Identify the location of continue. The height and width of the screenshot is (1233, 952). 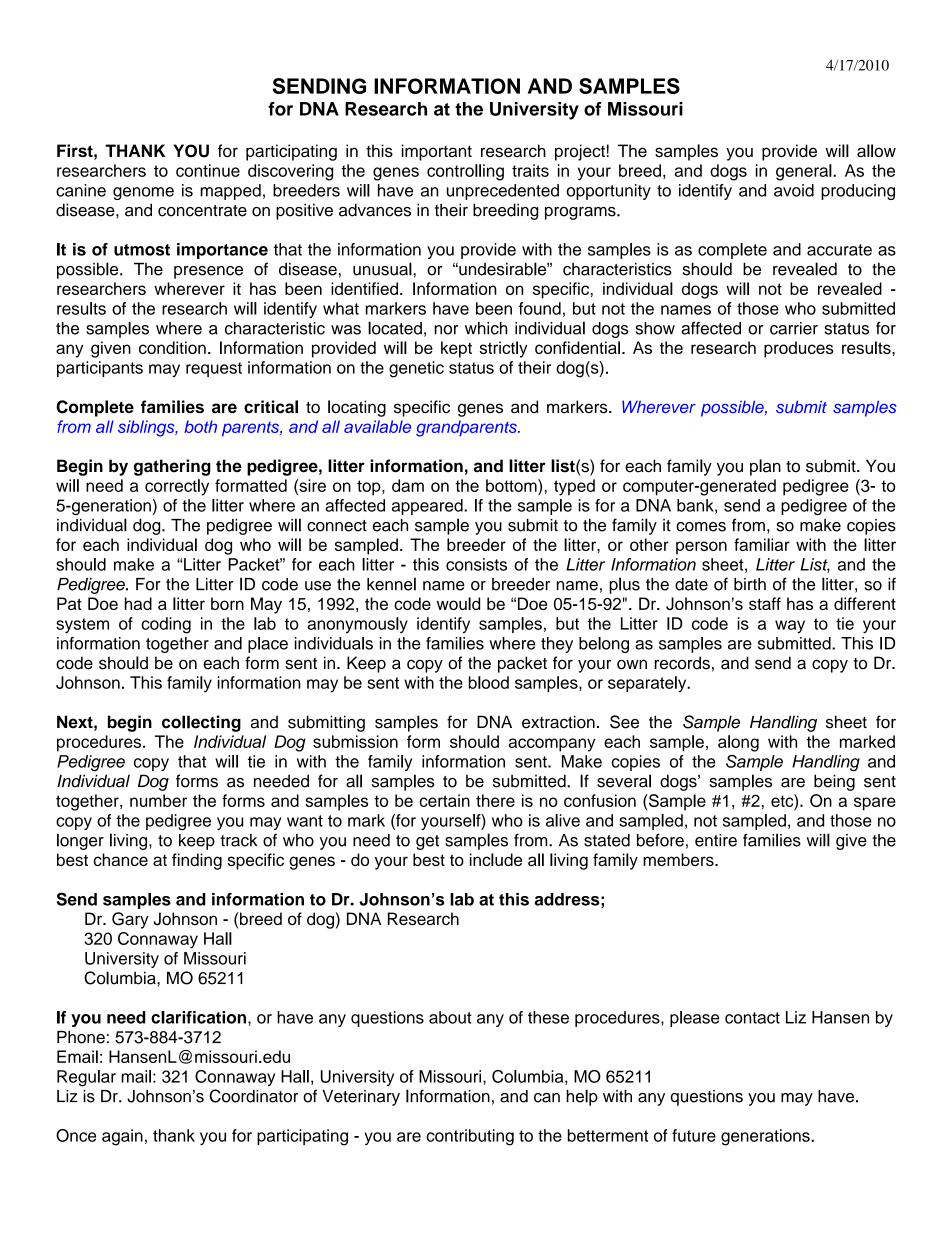
(208, 170).
